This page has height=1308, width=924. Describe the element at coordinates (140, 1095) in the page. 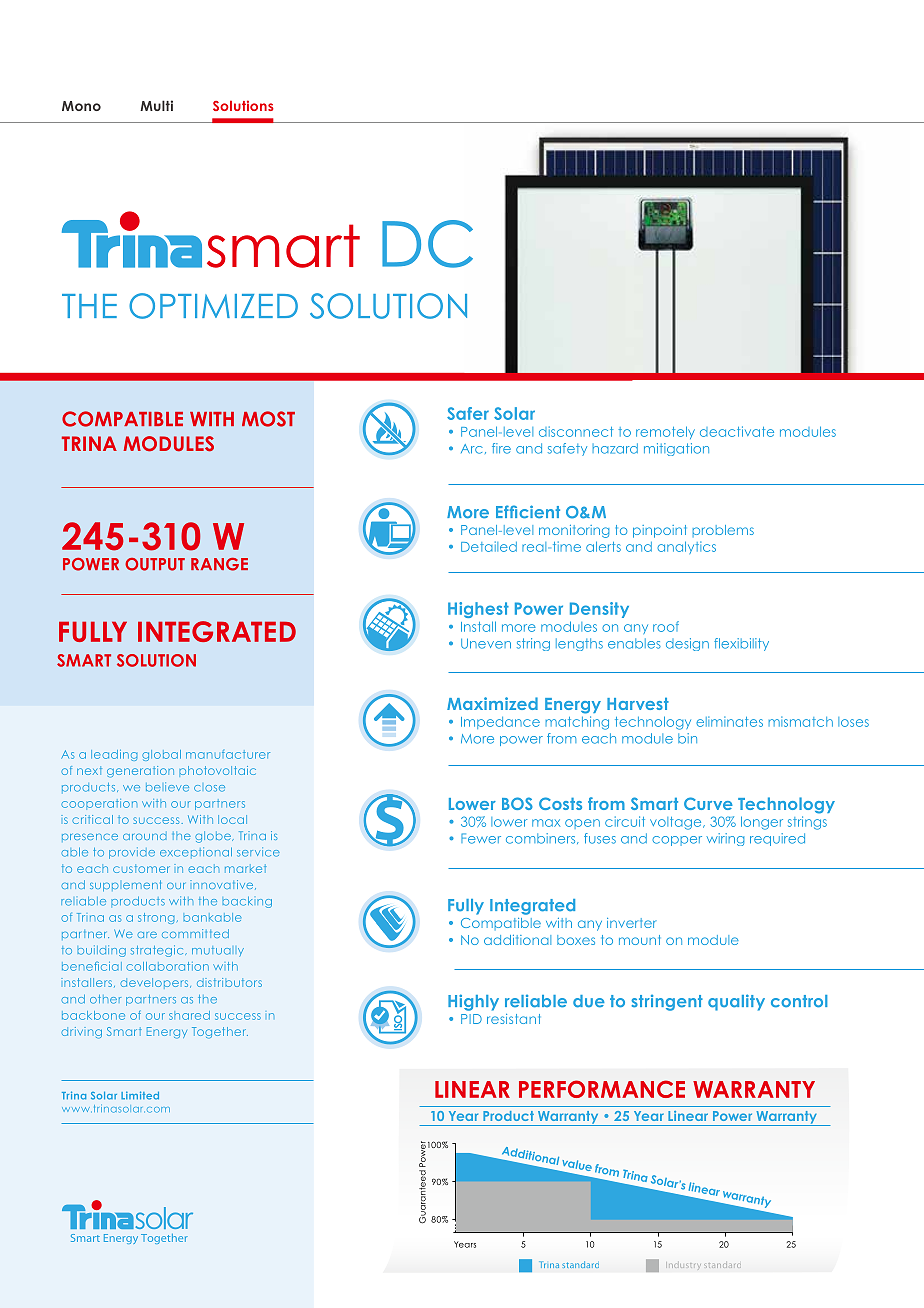

I see `Limited` at that location.
